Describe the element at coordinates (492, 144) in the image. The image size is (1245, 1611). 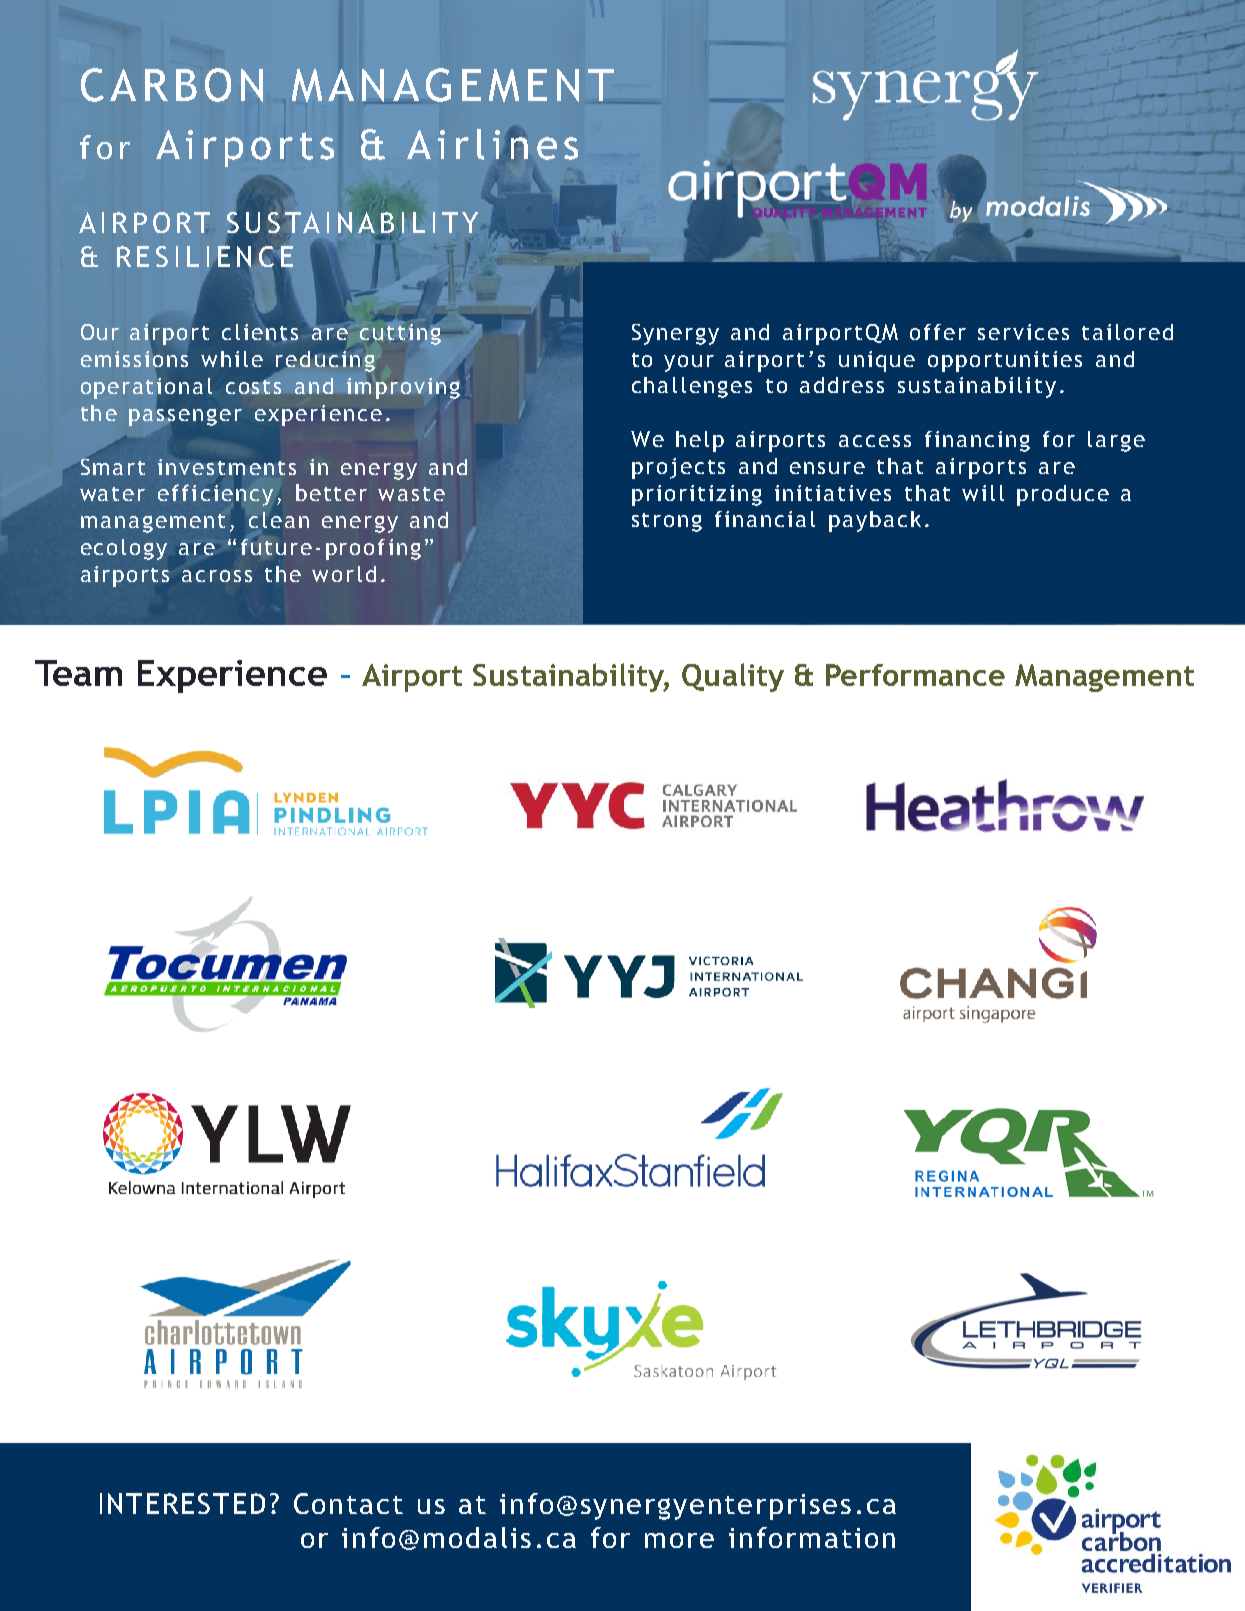
I see `Airlines` at that location.
